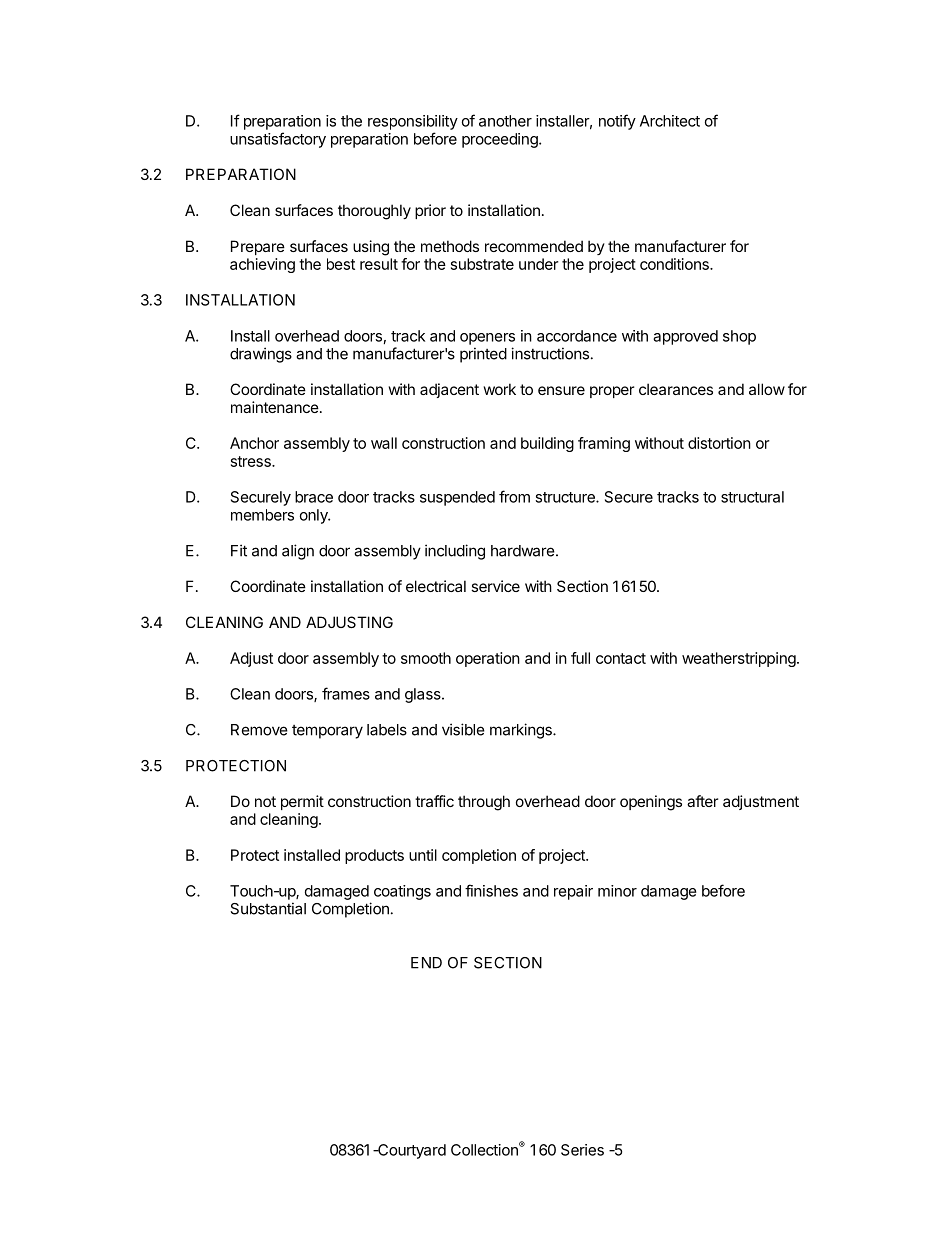 This document has height=1233, width=952. Describe the element at coordinates (617, 891) in the document. I see `minor` at that location.
